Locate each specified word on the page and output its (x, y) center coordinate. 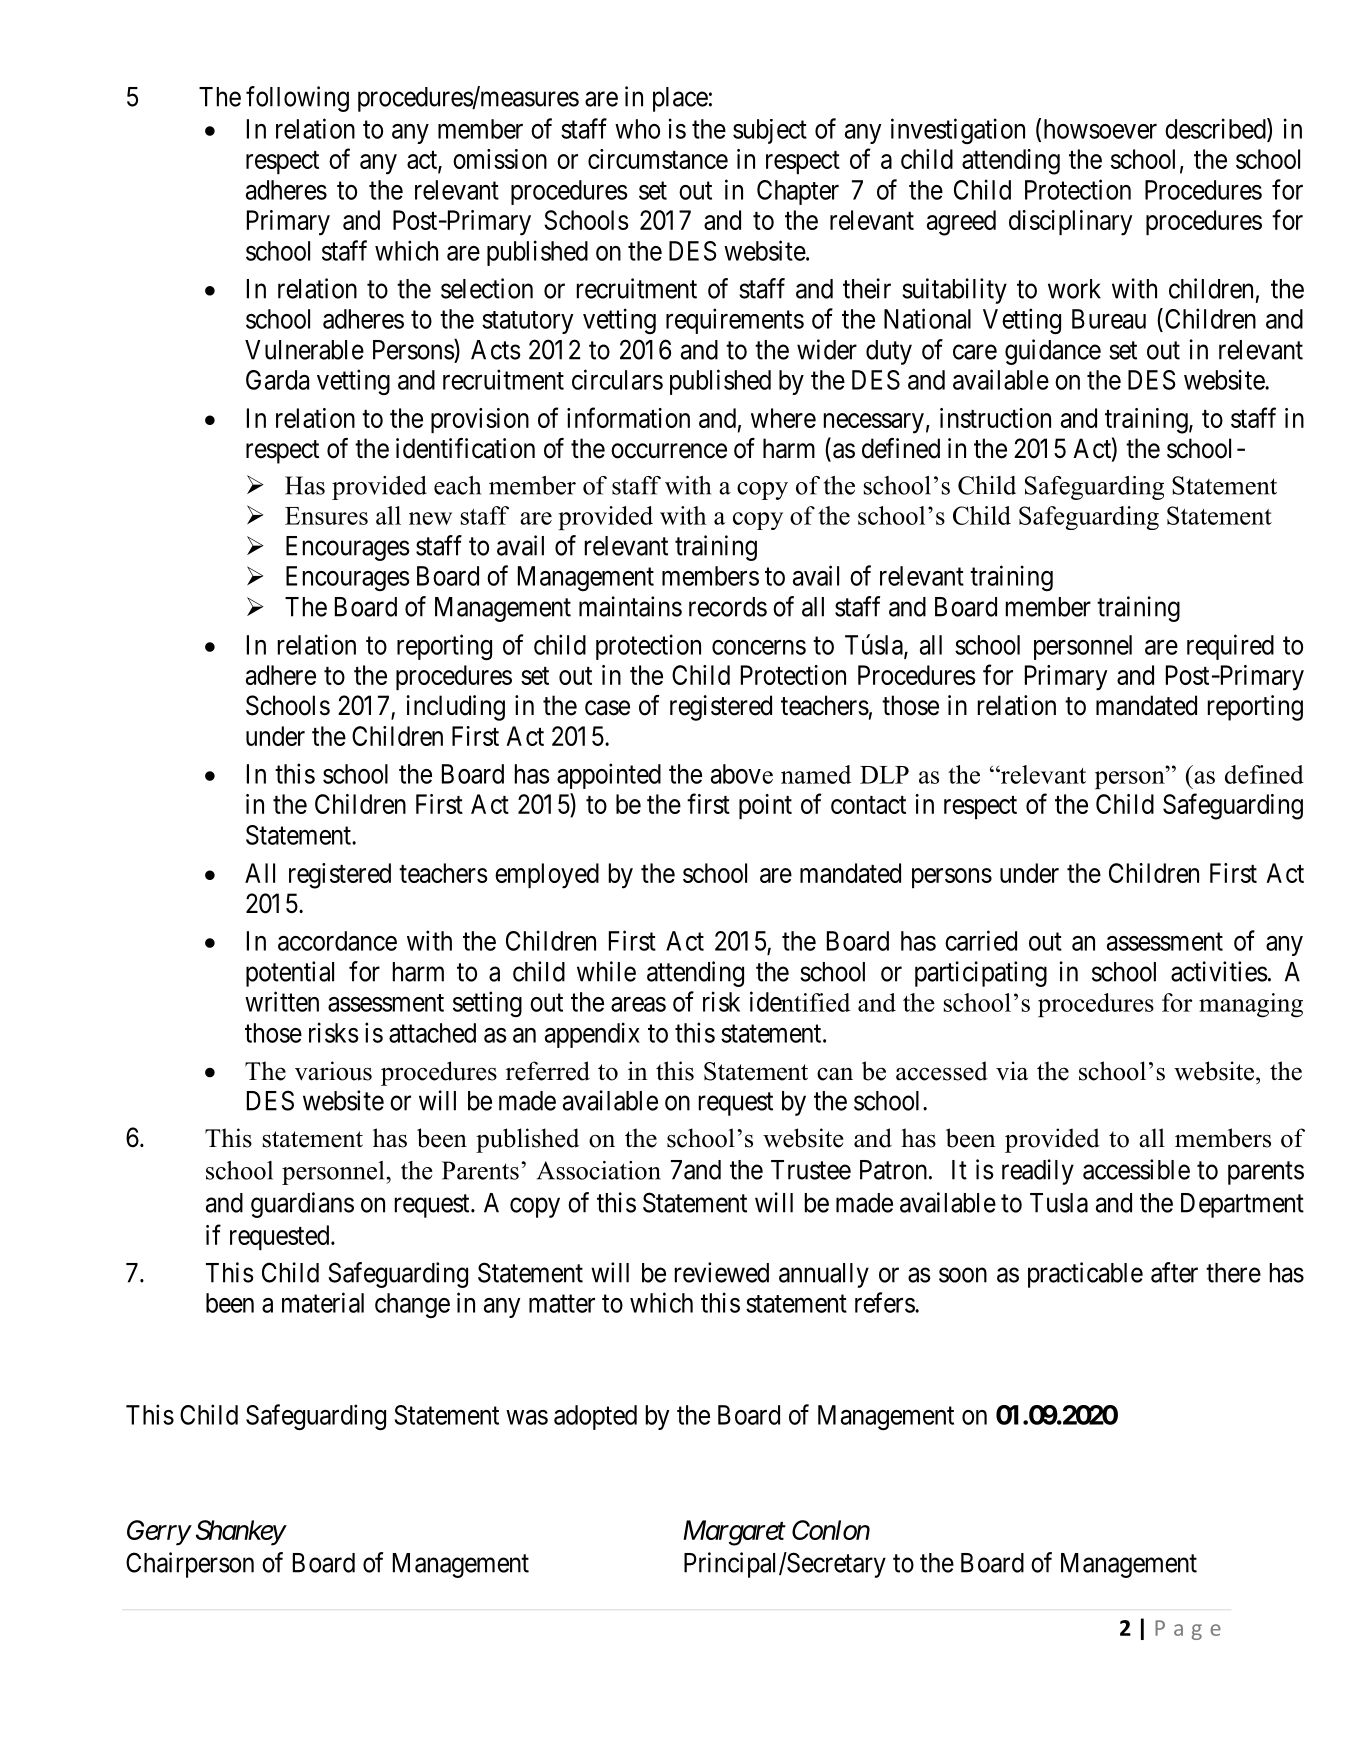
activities (1219, 971)
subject (770, 131)
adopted (595, 1417)
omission (500, 159)
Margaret (734, 1533)
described (1216, 129)
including (455, 708)
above (742, 774)
